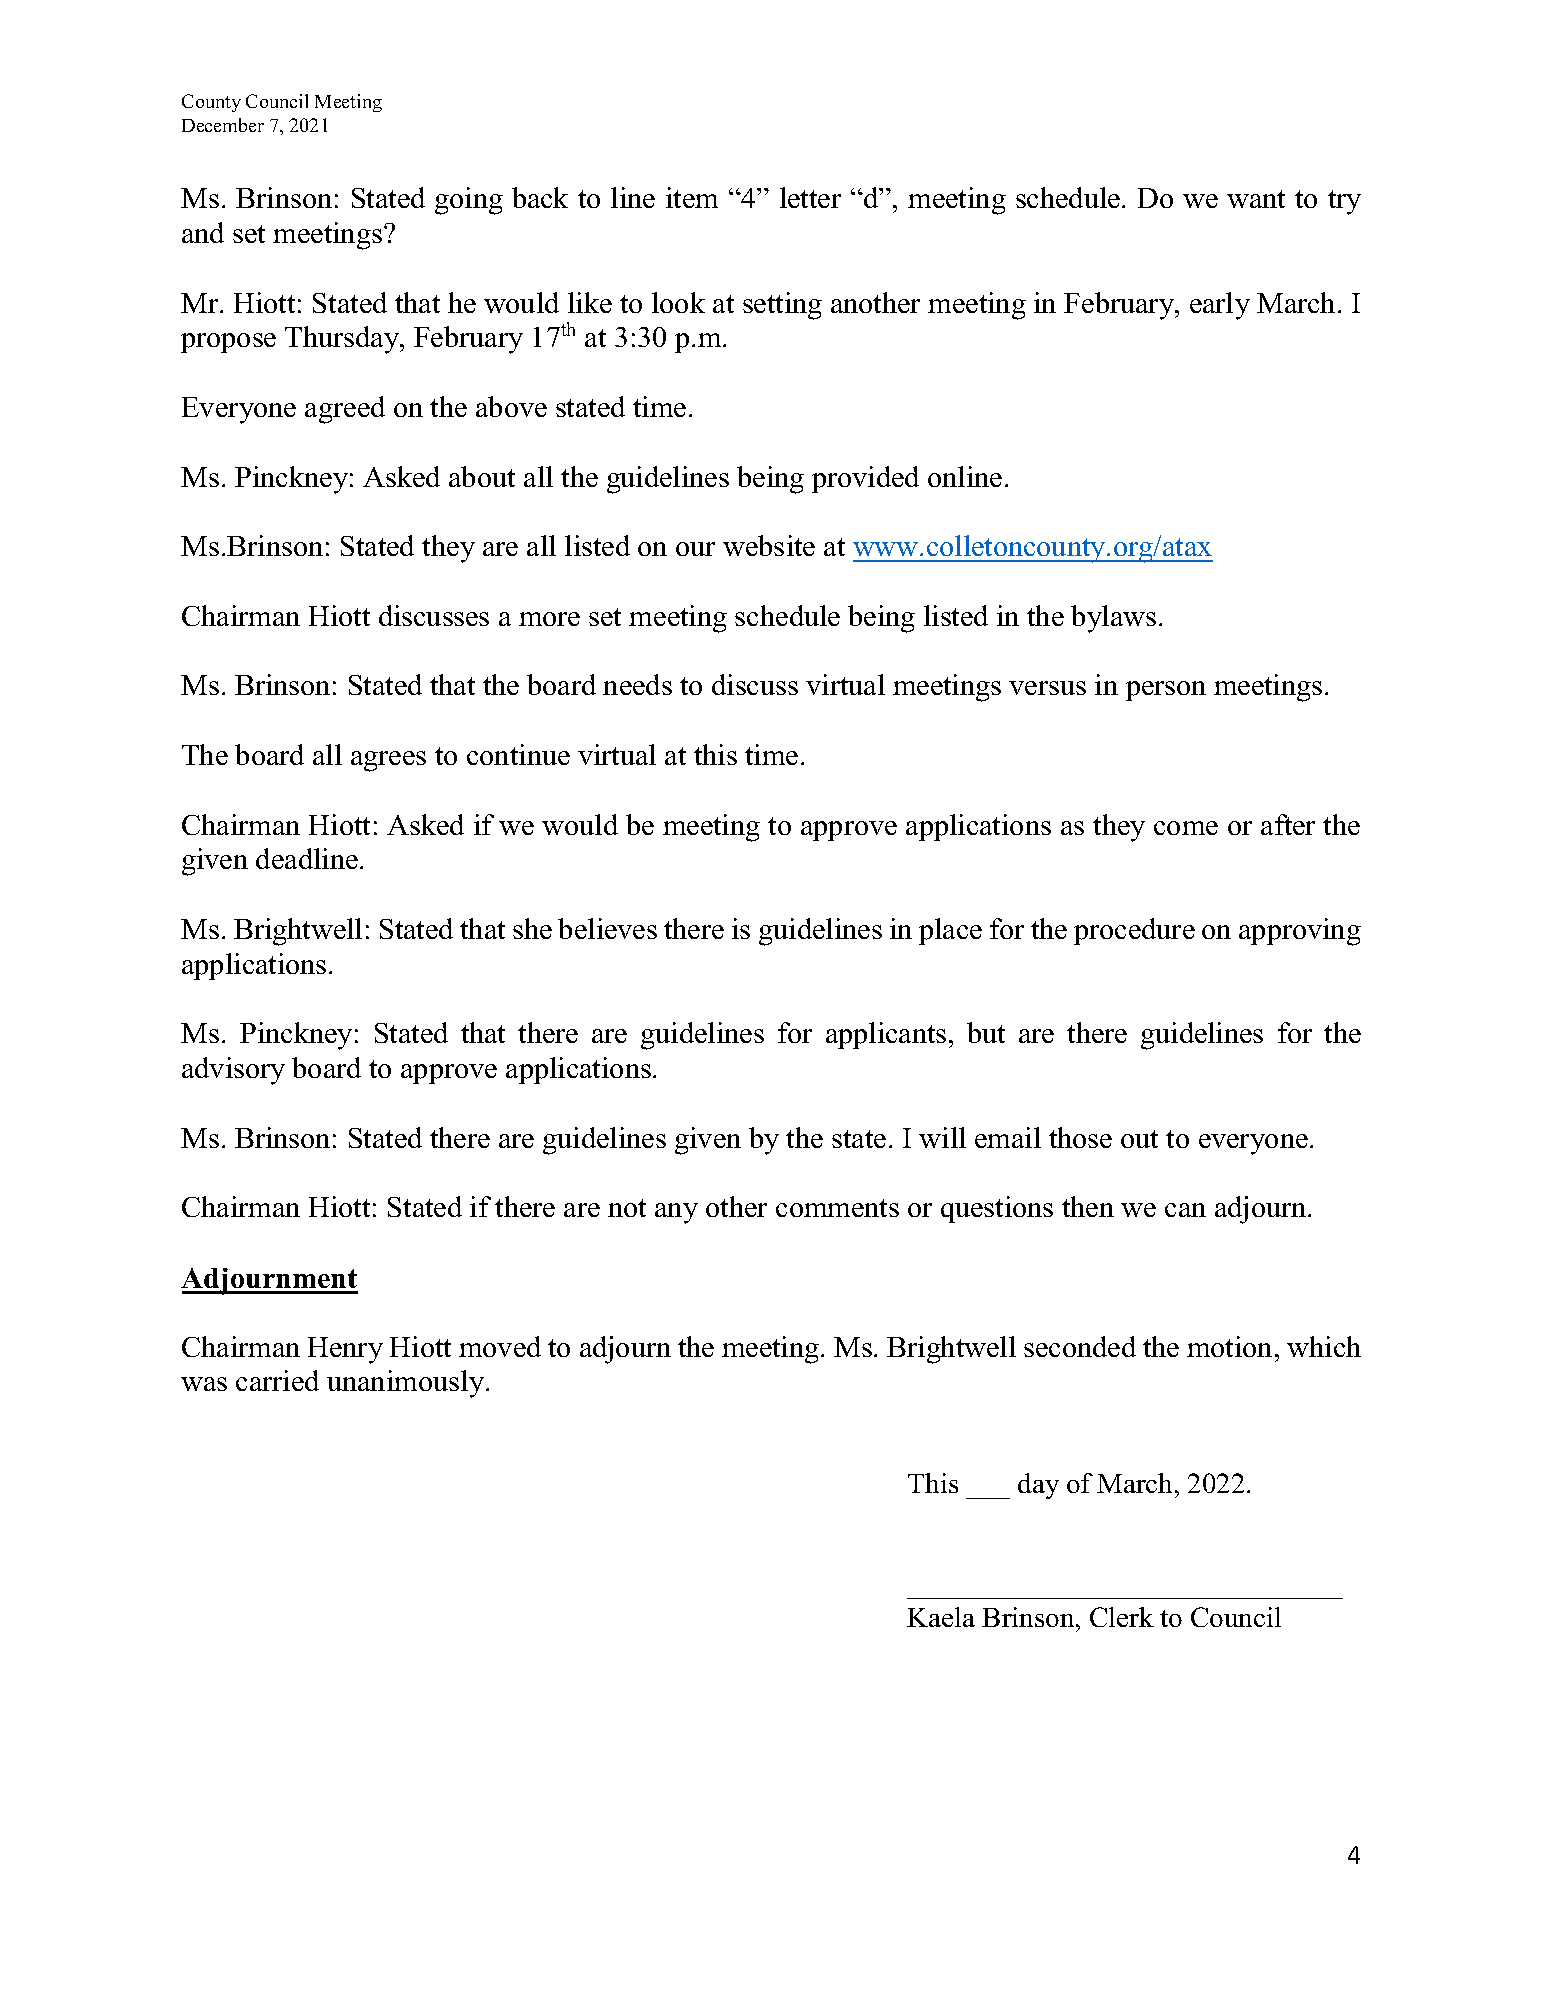 Image resolution: width=1543 pixels, height=1997 pixels. What do you see at coordinates (1122, 1617) in the document?
I see `Clerk` at bounding box center [1122, 1617].
